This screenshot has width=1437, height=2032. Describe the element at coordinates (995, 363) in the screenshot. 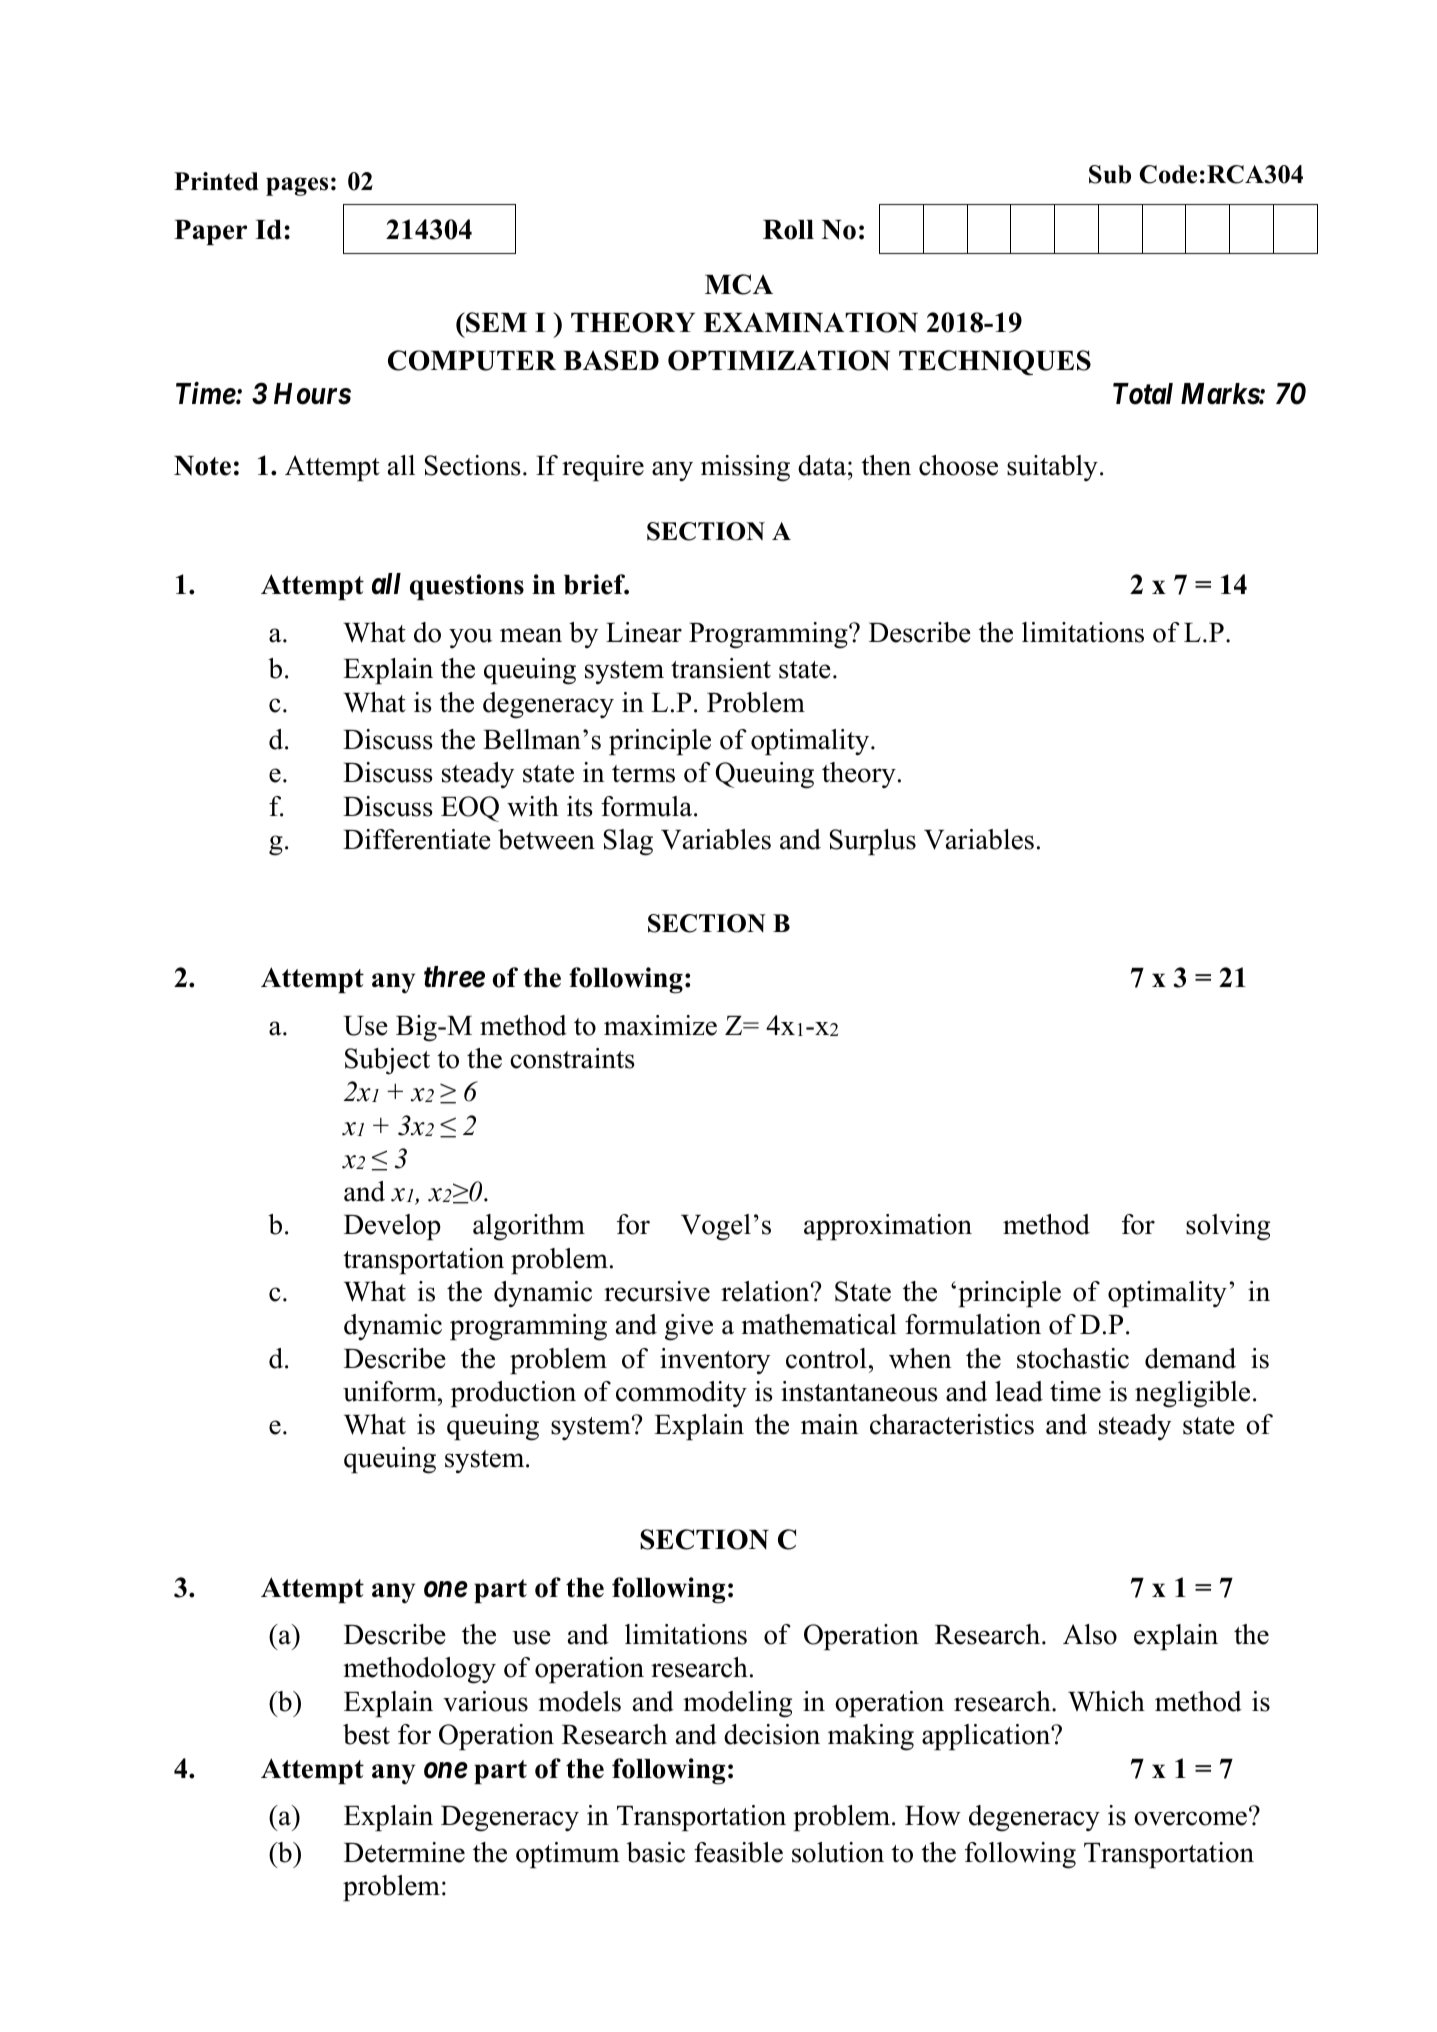

I see `TECHNIQUES` at that location.
